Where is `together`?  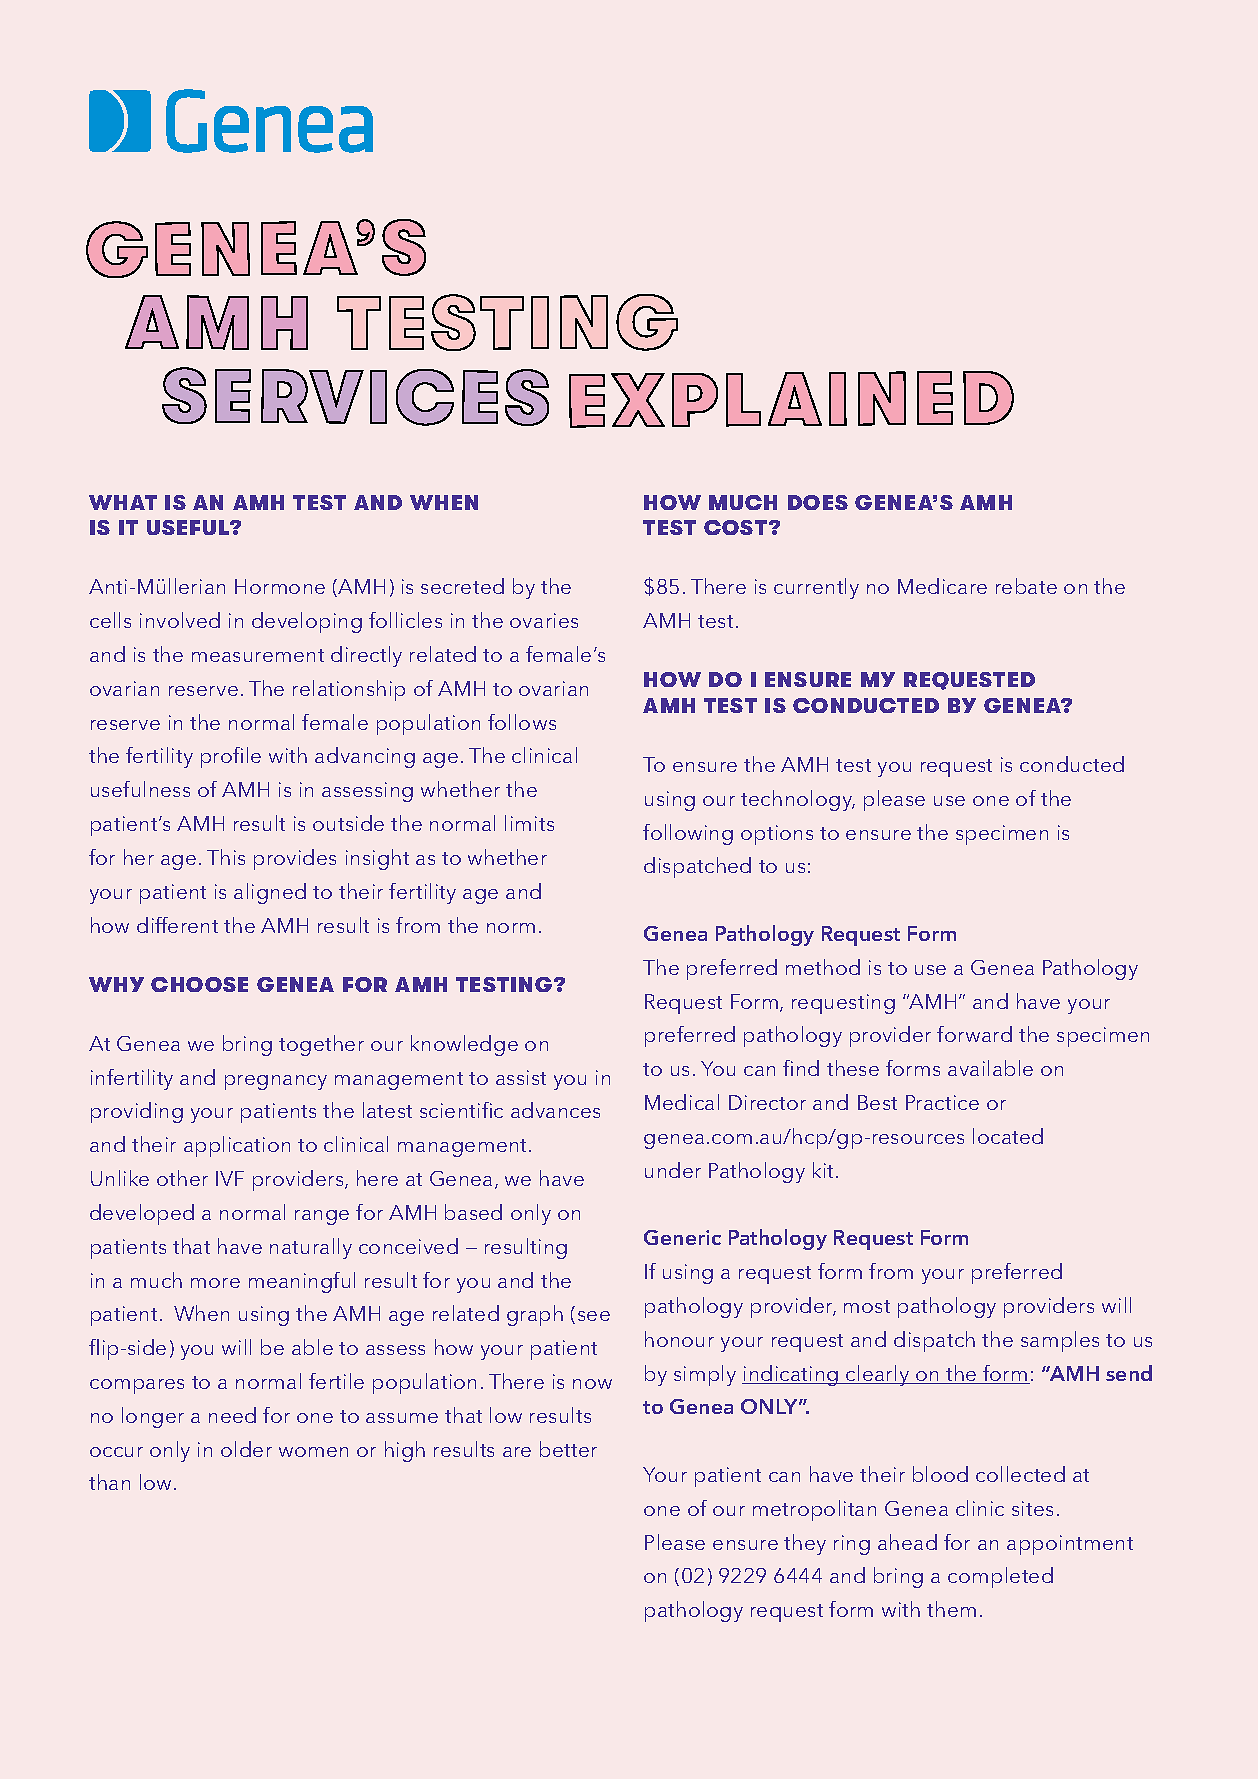 together is located at coordinates (321, 1045).
